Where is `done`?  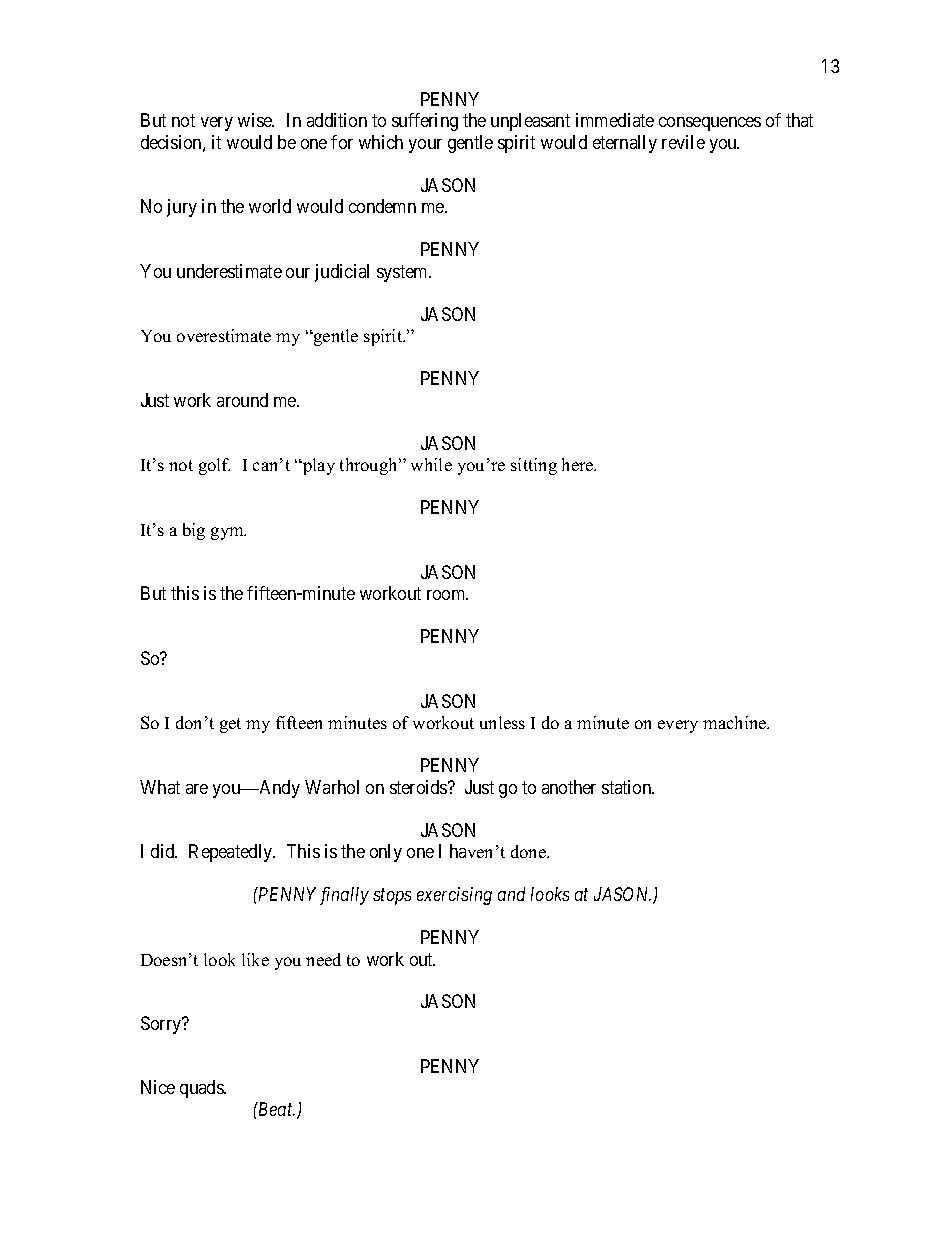
done is located at coordinates (530, 851).
